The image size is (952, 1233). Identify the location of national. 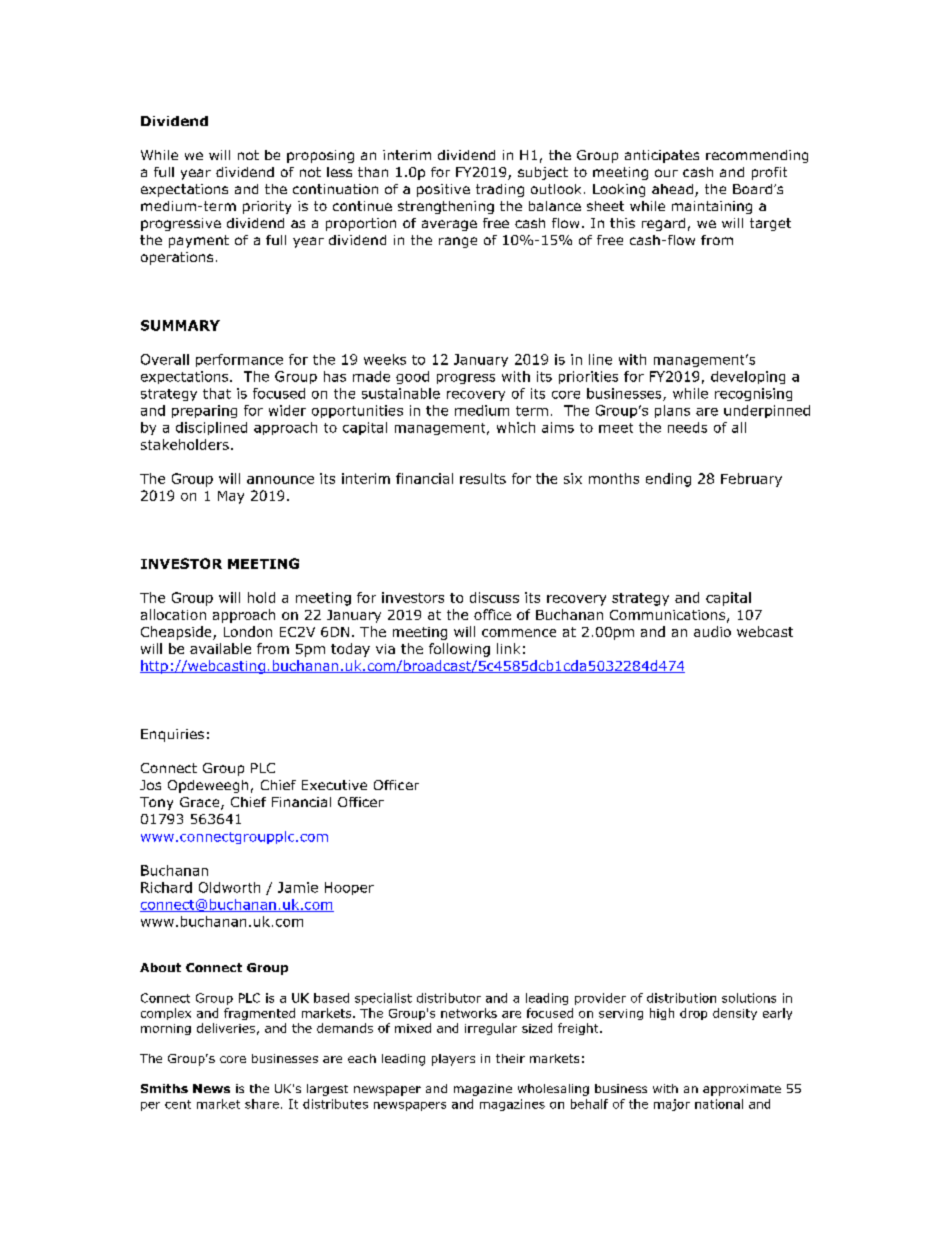
(719, 1104).
